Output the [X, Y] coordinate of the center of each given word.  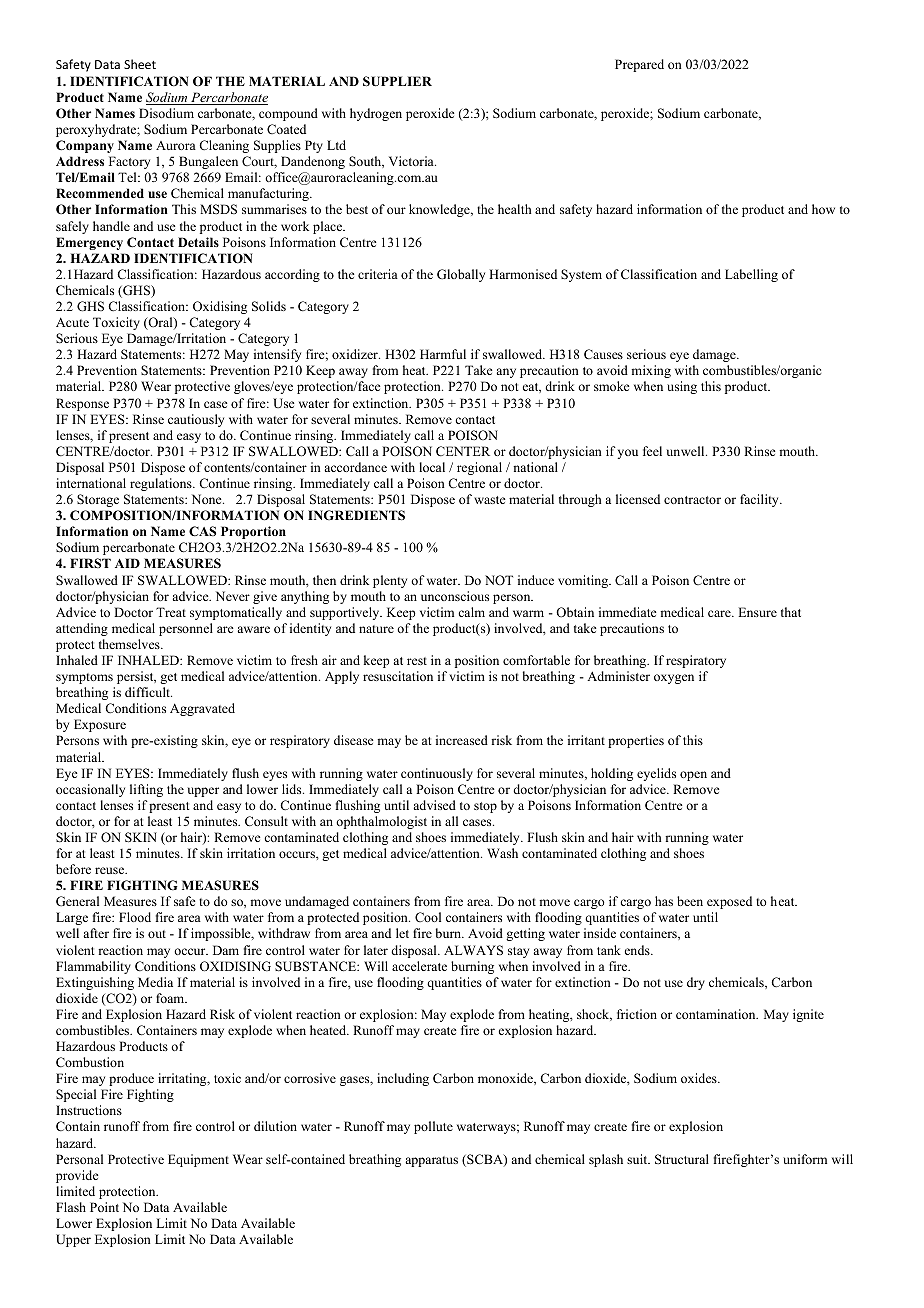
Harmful [443, 354]
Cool [428, 917]
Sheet [140, 64]
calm [471, 612]
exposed [729, 902]
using [682, 387]
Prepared [639, 65]
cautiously [196, 420]
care [720, 613]
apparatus [431, 1161]
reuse [111, 870]
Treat [171, 612]
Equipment [198, 1160]
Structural [682, 1159]
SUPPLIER [397, 81]
